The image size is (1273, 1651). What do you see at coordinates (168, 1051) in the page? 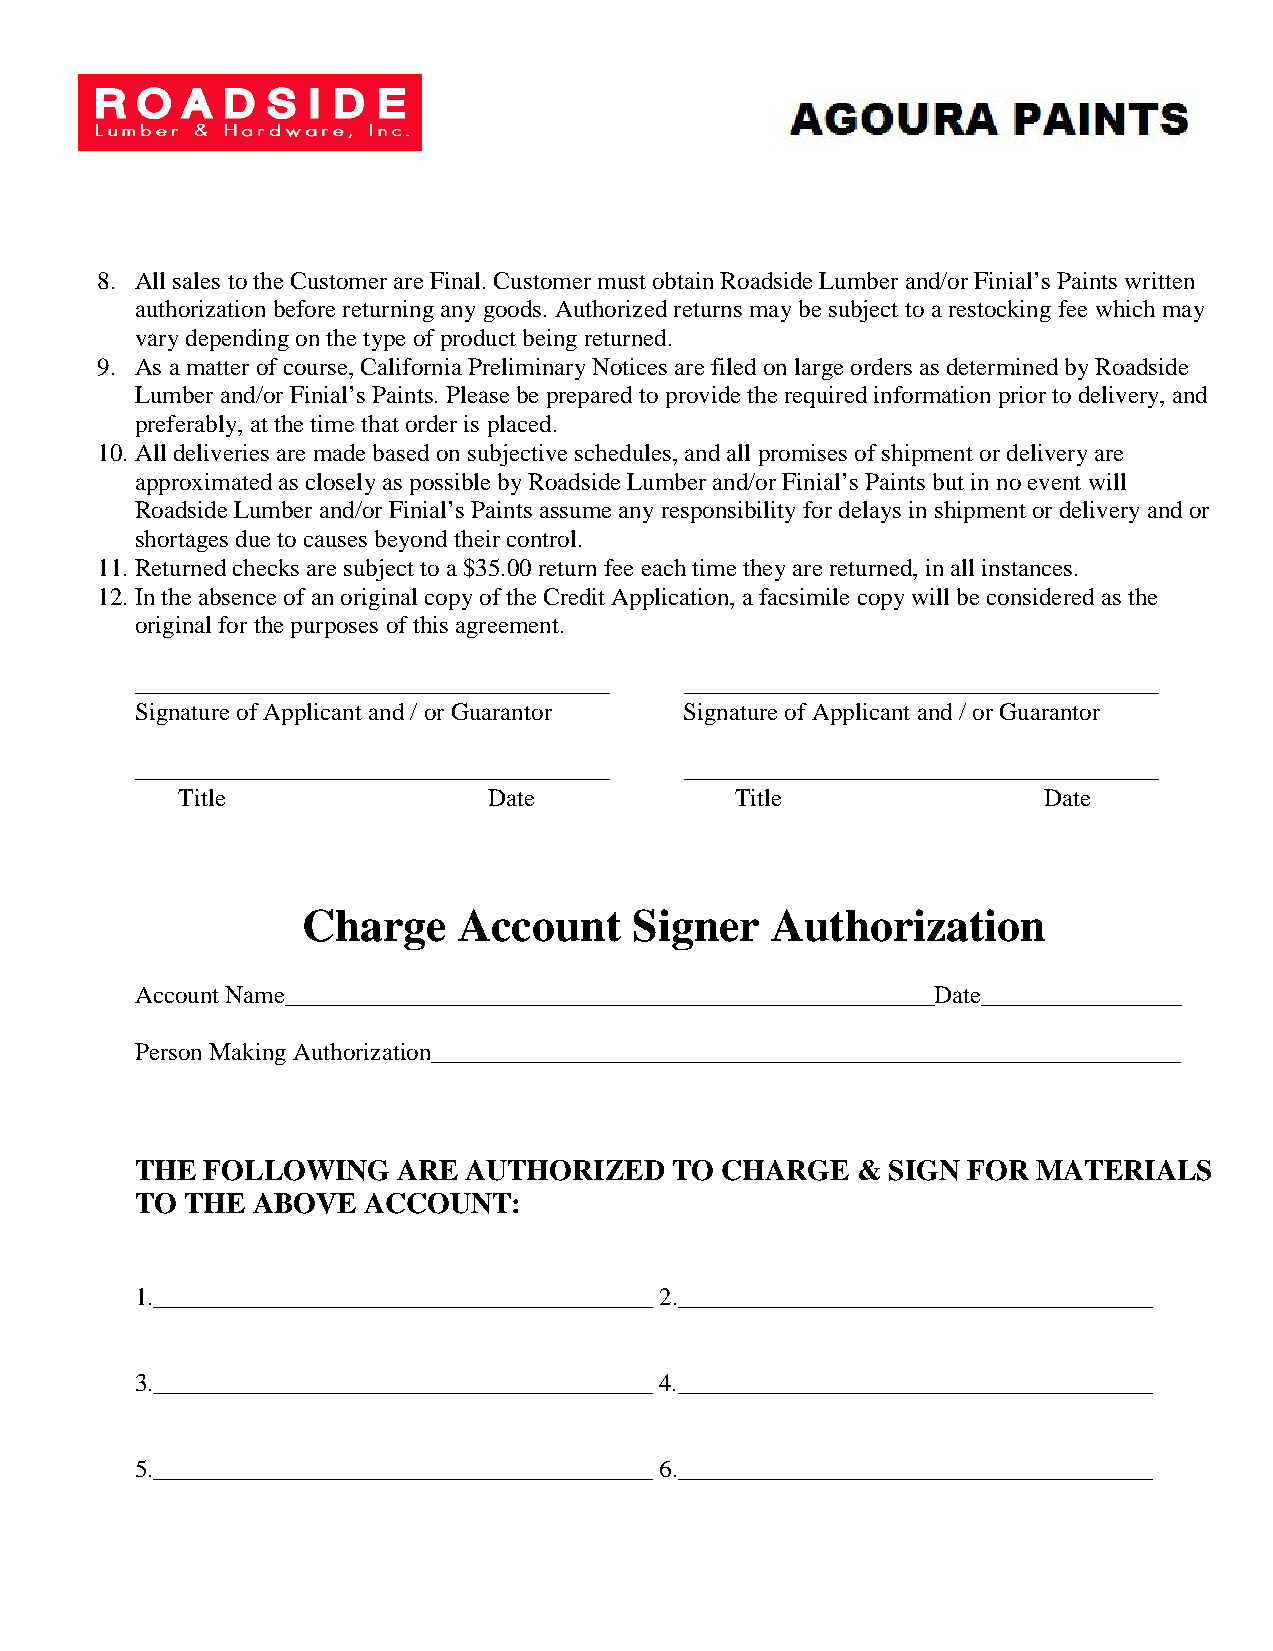
I see `Person` at bounding box center [168, 1051].
